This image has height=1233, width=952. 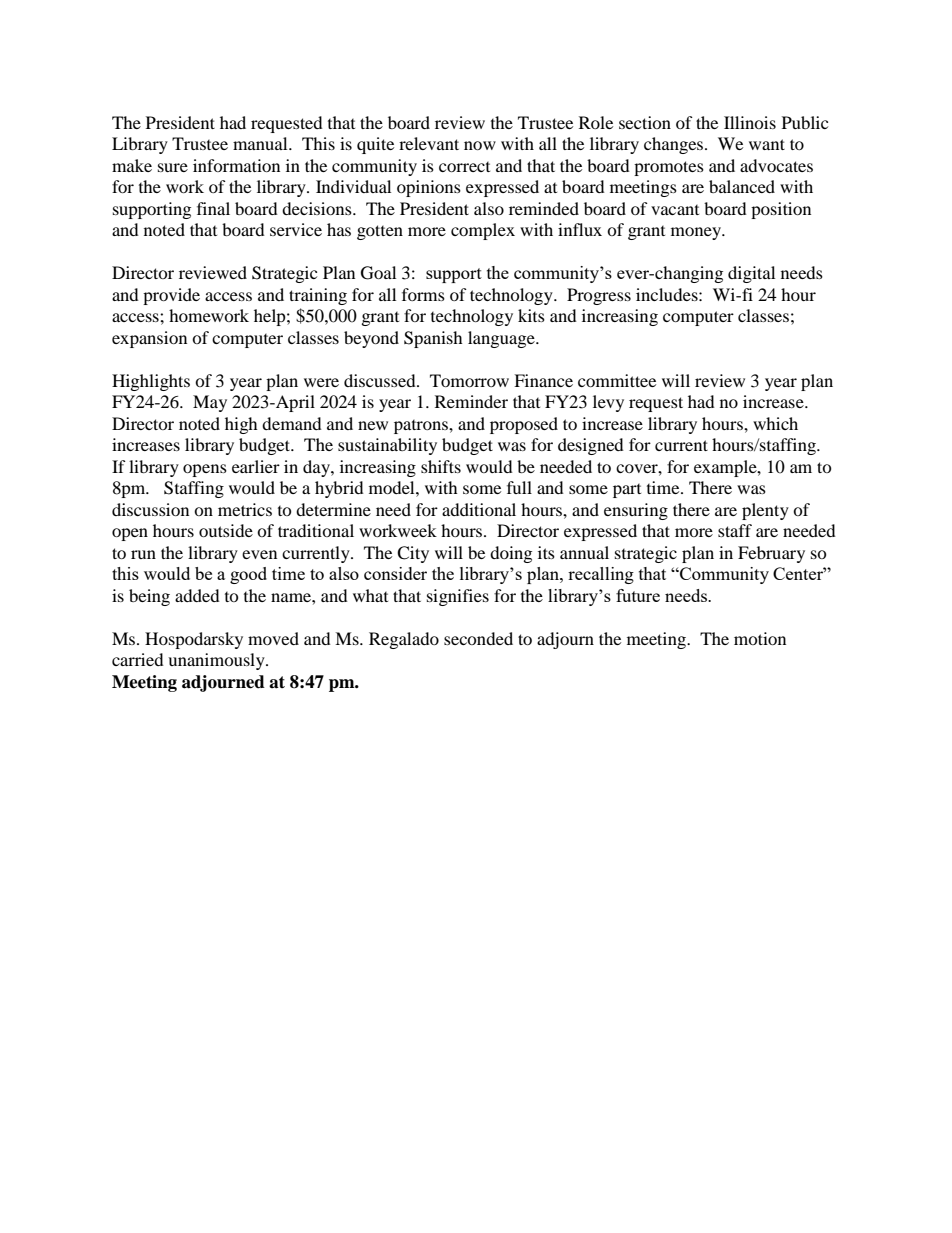 I want to click on outside, so click(x=226, y=530).
